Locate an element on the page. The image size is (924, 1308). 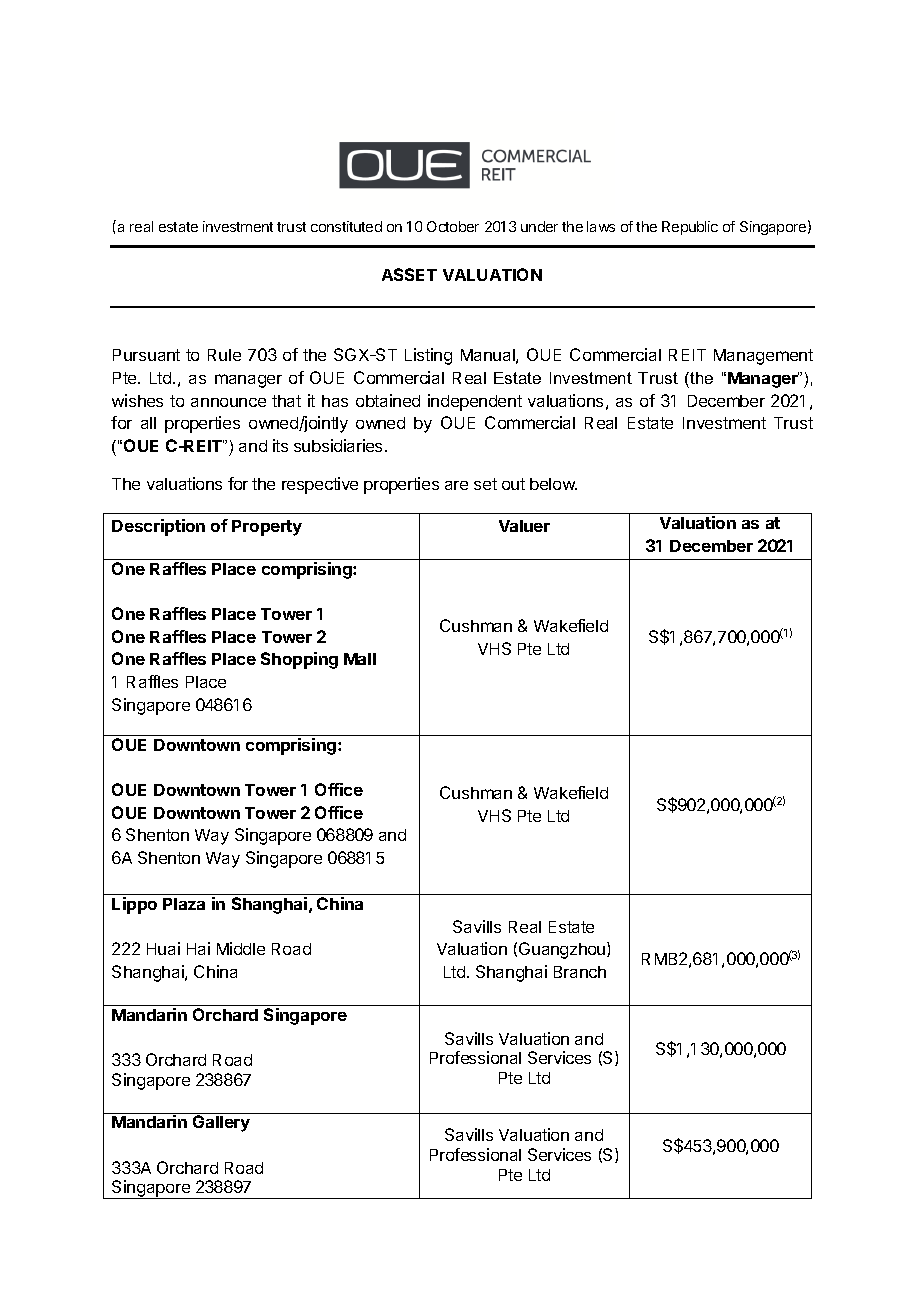
Gallery is located at coordinates (221, 1123).
